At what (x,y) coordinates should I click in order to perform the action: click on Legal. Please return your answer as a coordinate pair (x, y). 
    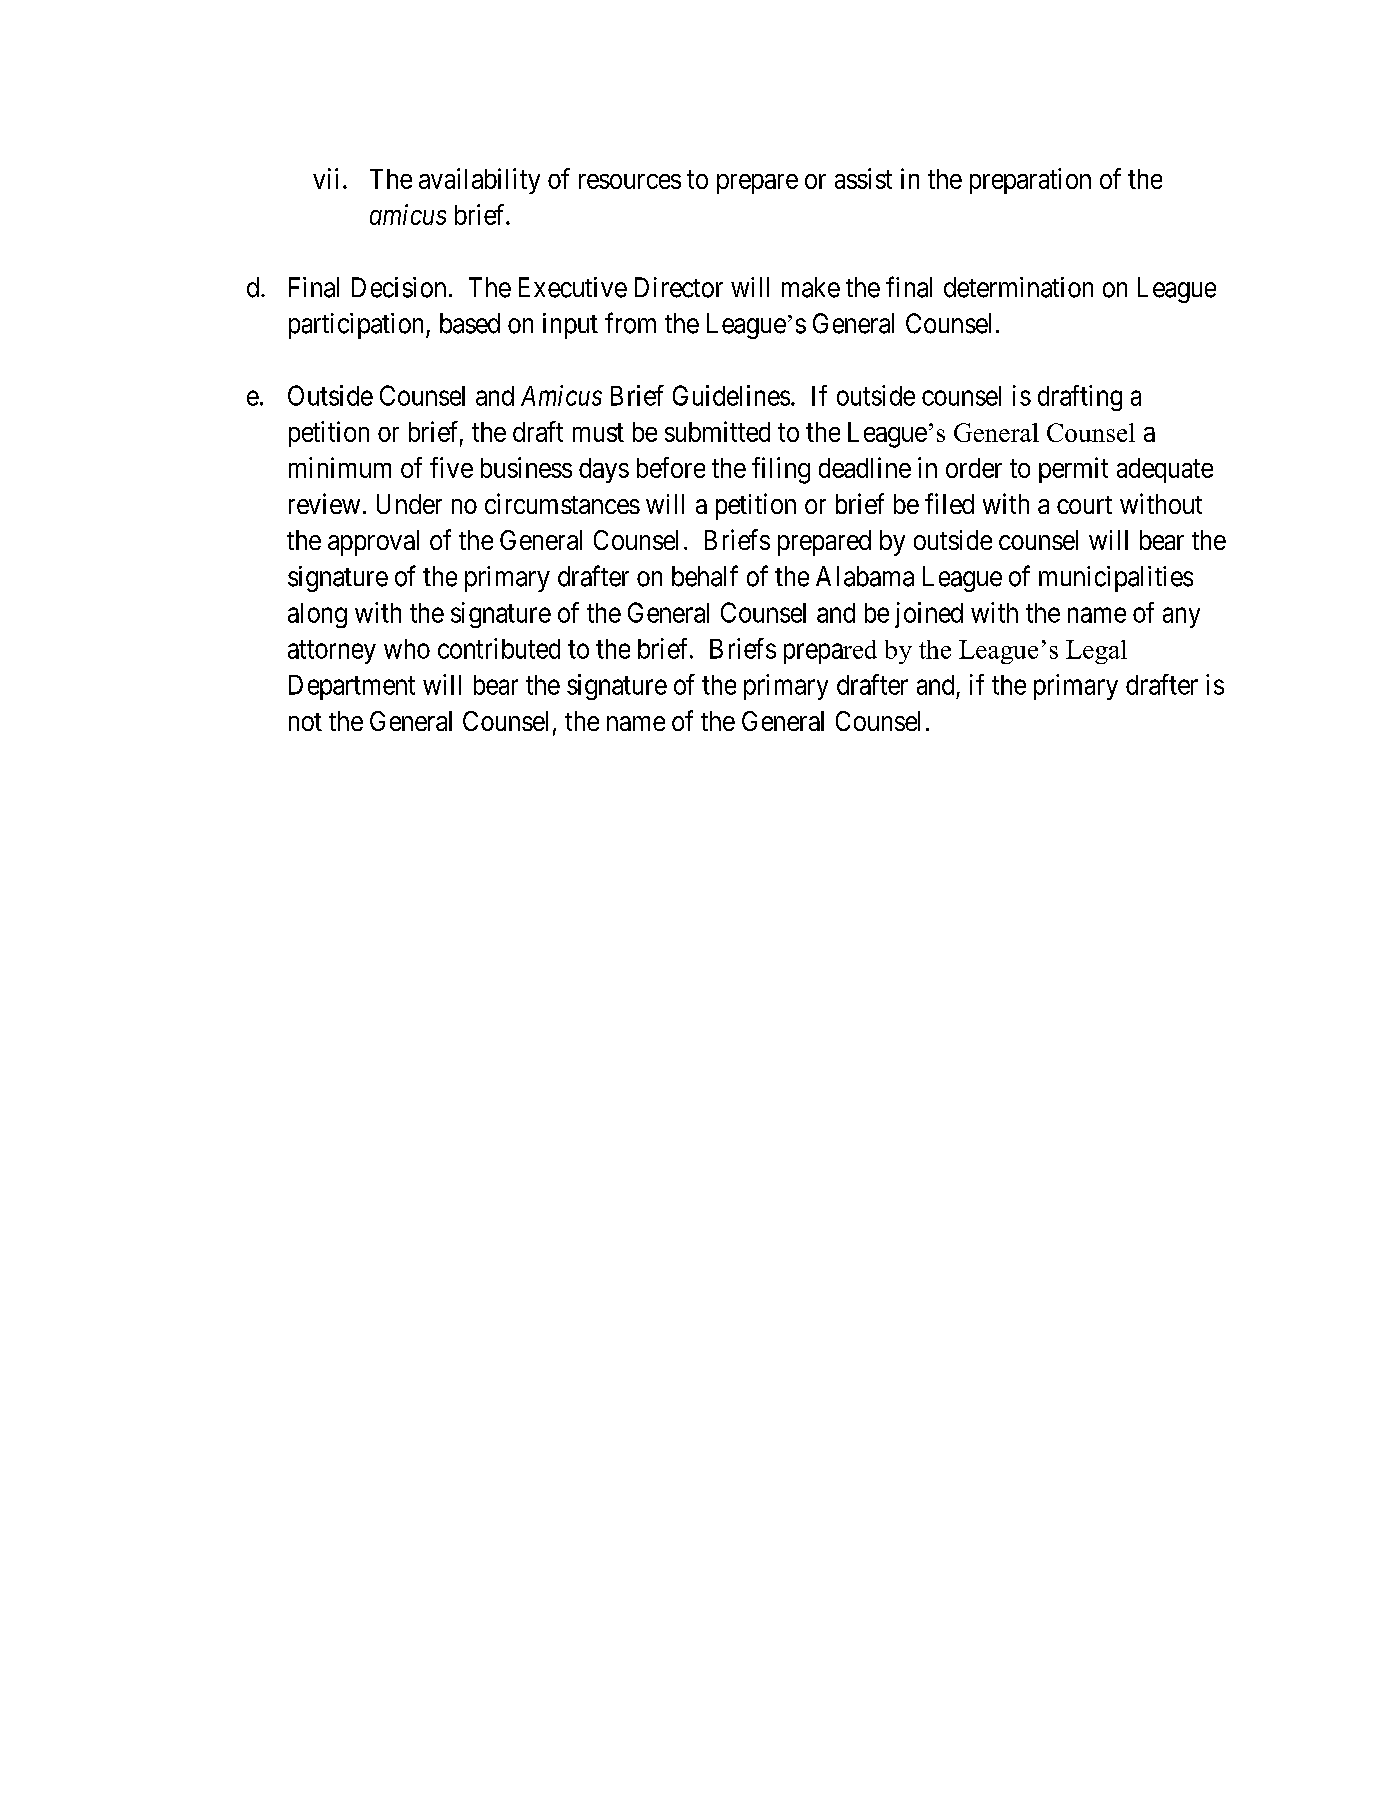
    Looking at the image, I should click on (1096, 652).
